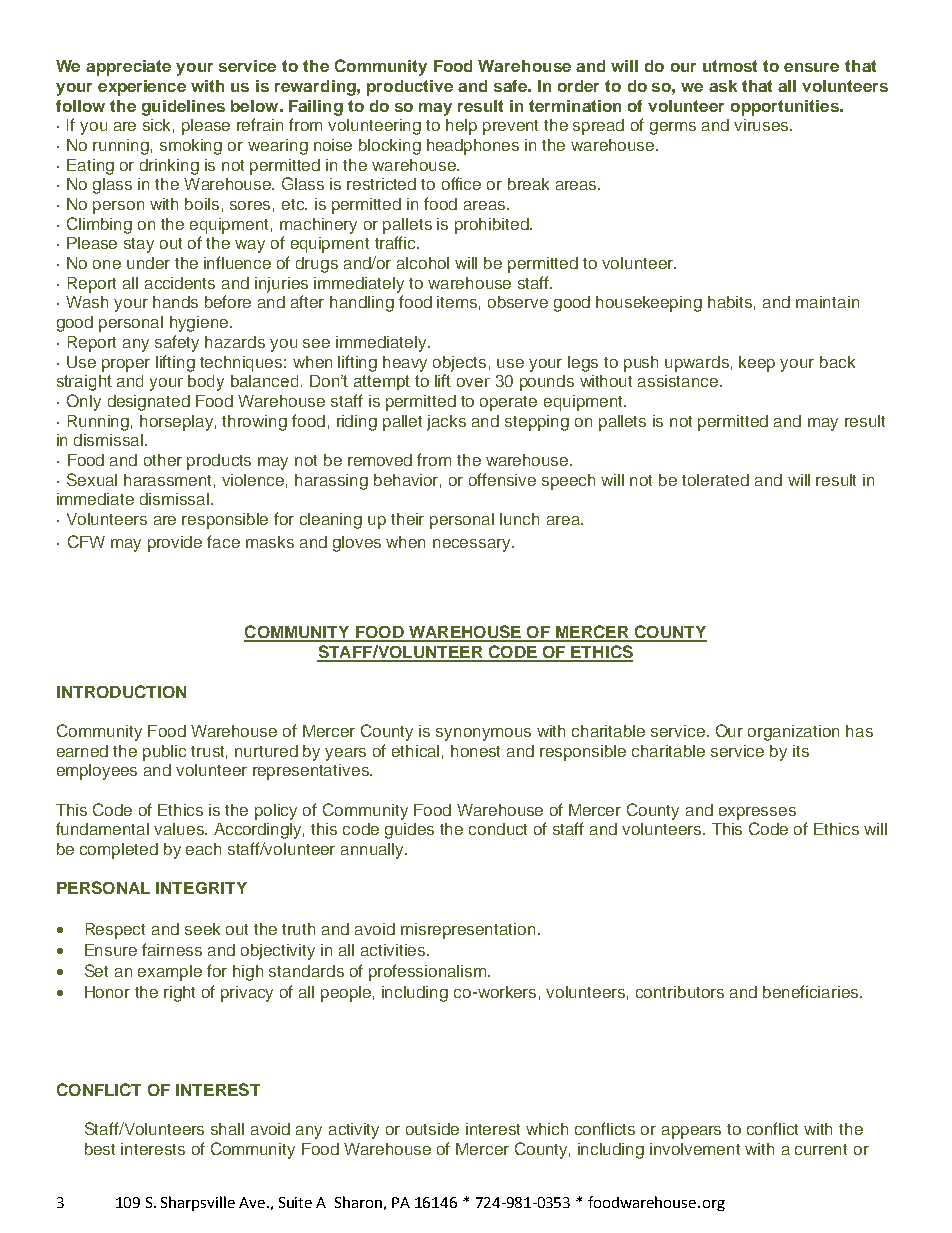 The image size is (952, 1233). Describe the element at coordinates (473, 545) in the document. I see `necessary` at that location.
